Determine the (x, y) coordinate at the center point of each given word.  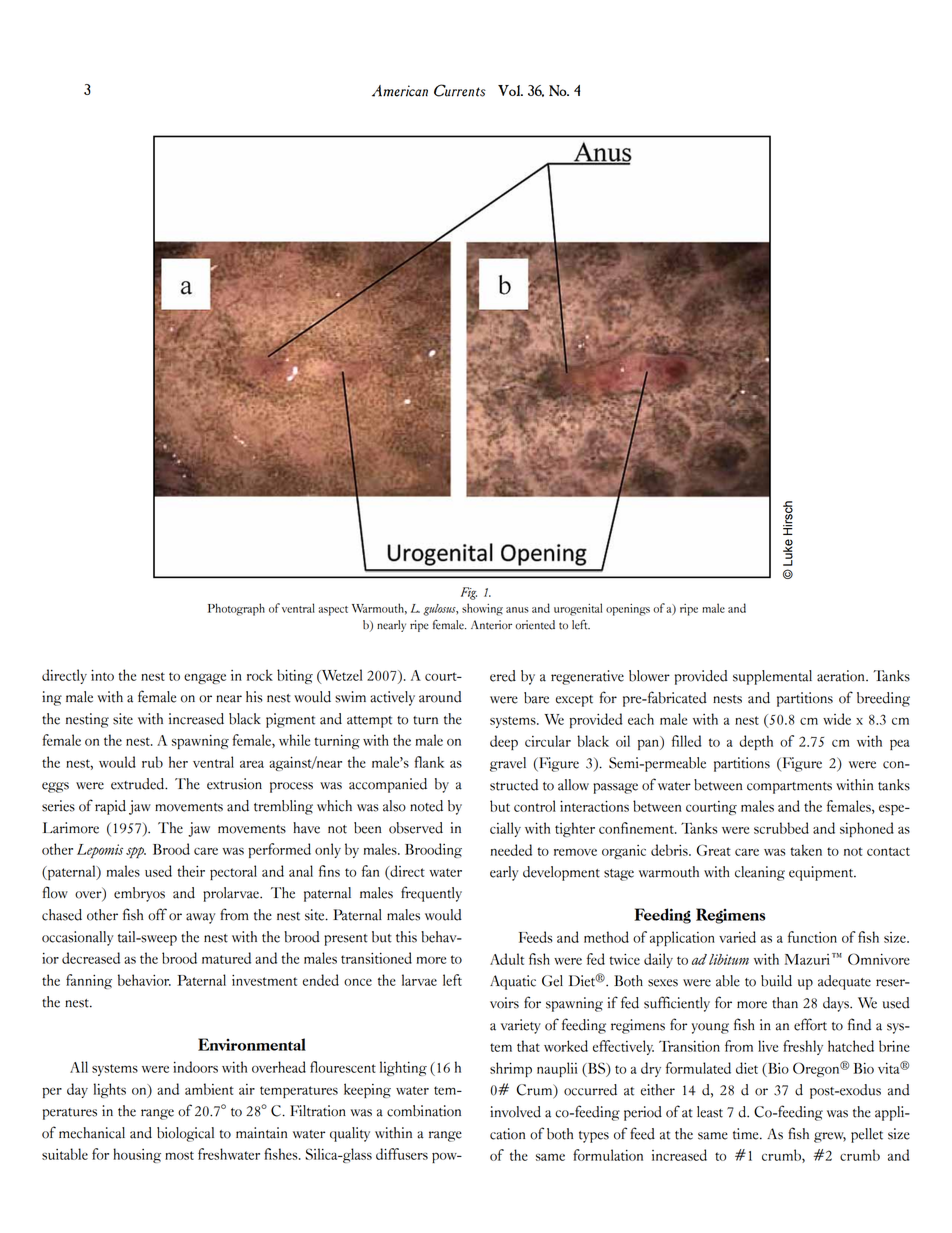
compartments (789, 788)
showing (482, 609)
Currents (460, 90)
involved (515, 1112)
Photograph (236, 609)
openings (628, 610)
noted (426, 806)
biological (185, 1134)
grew (830, 1137)
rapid (110, 807)
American (400, 91)
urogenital (578, 609)
